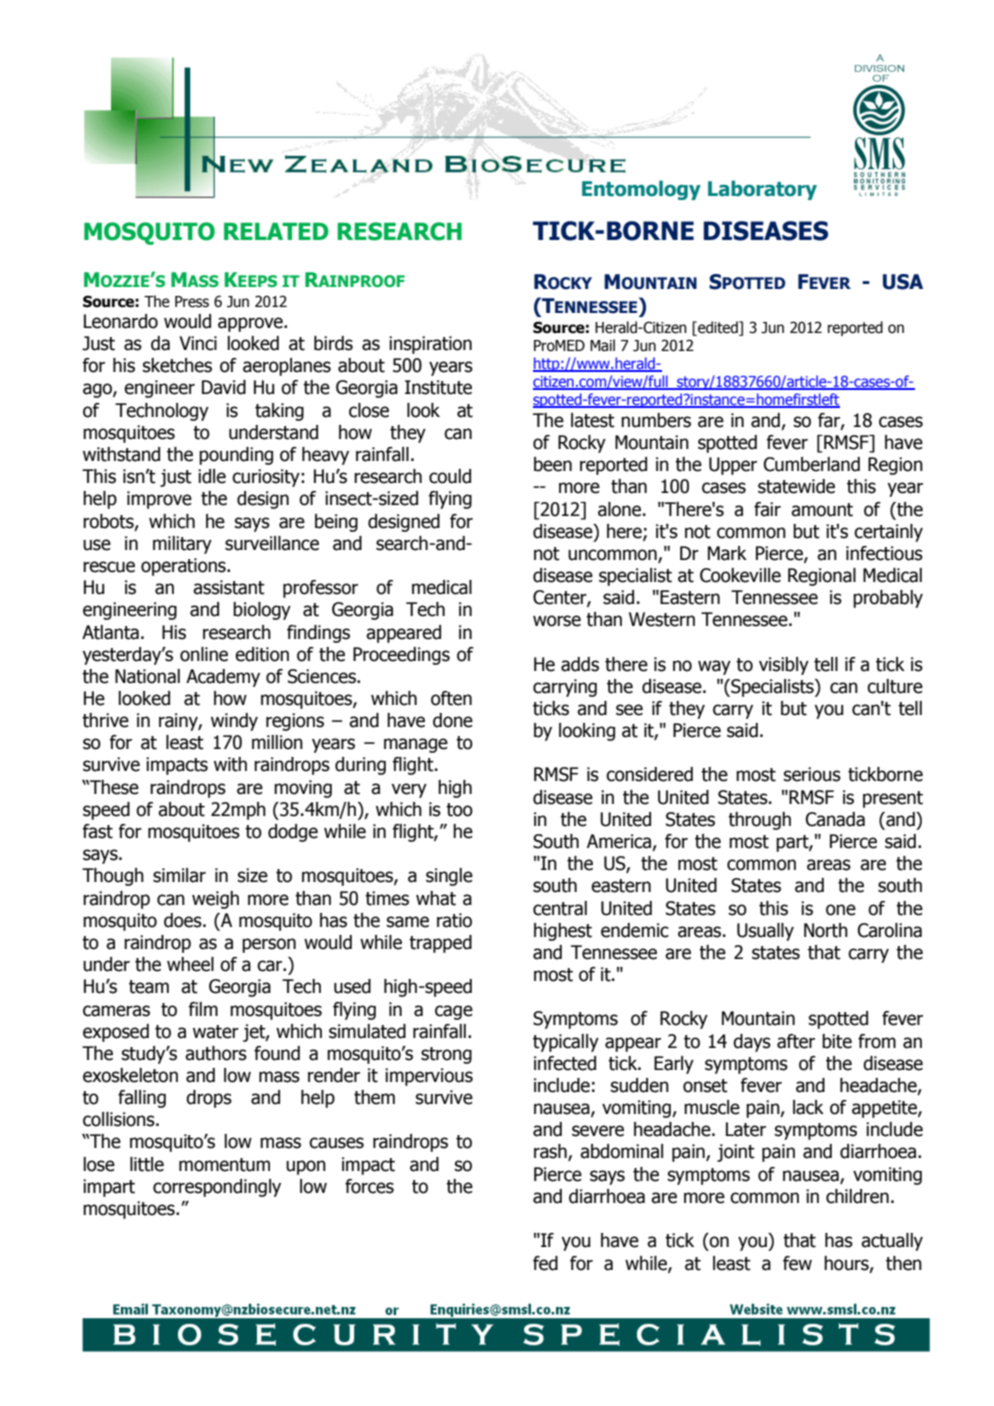 The height and width of the image is (1406, 994). I want to click on Canada, so click(835, 819).
